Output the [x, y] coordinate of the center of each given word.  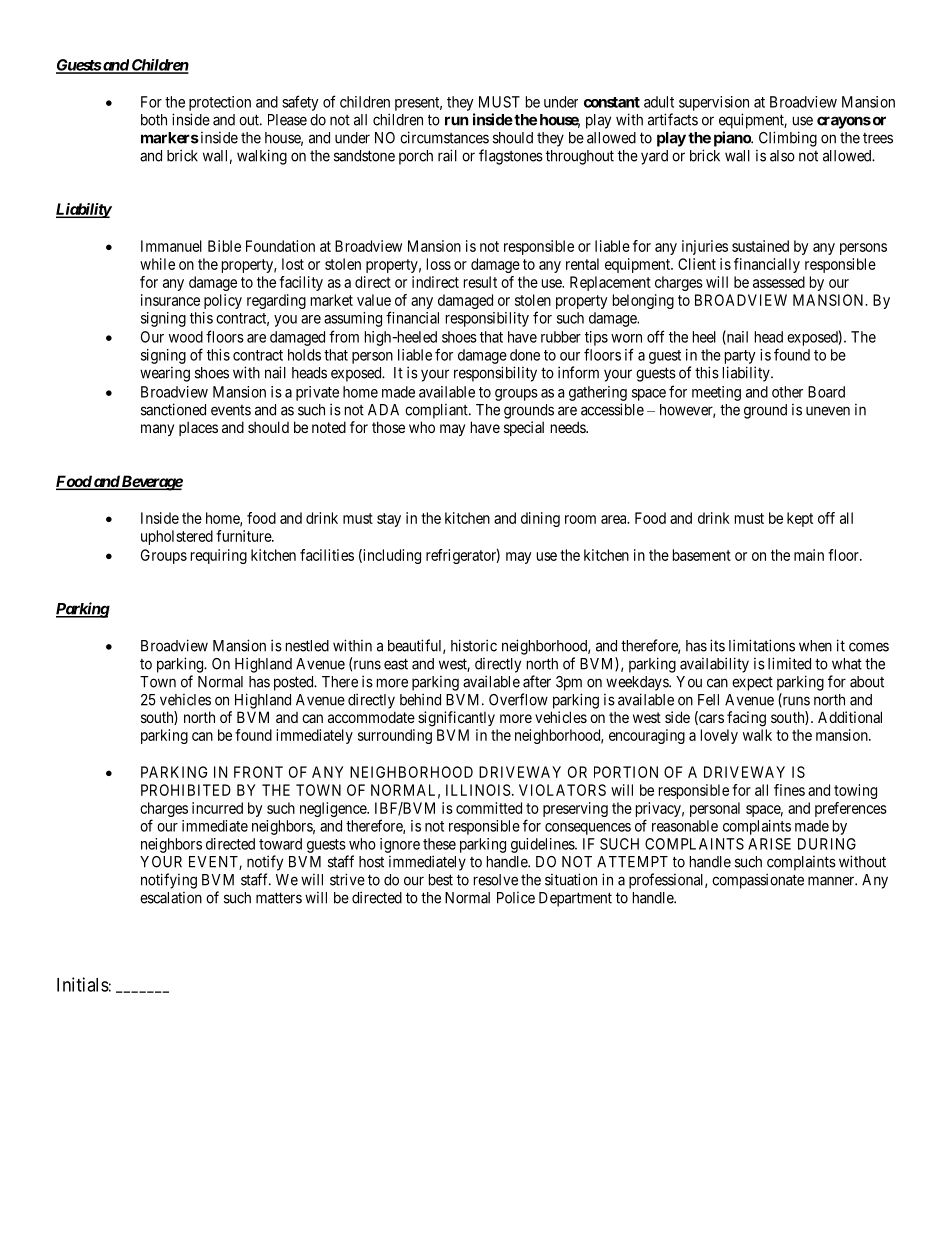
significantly [456, 719]
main [809, 555]
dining [540, 519]
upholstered [177, 537]
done [525, 355]
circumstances [444, 137]
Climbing [788, 139]
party [740, 357]
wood [186, 337]
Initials [83, 984]
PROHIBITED [186, 790]
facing [746, 719]
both [154, 120]
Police [516, 898]
